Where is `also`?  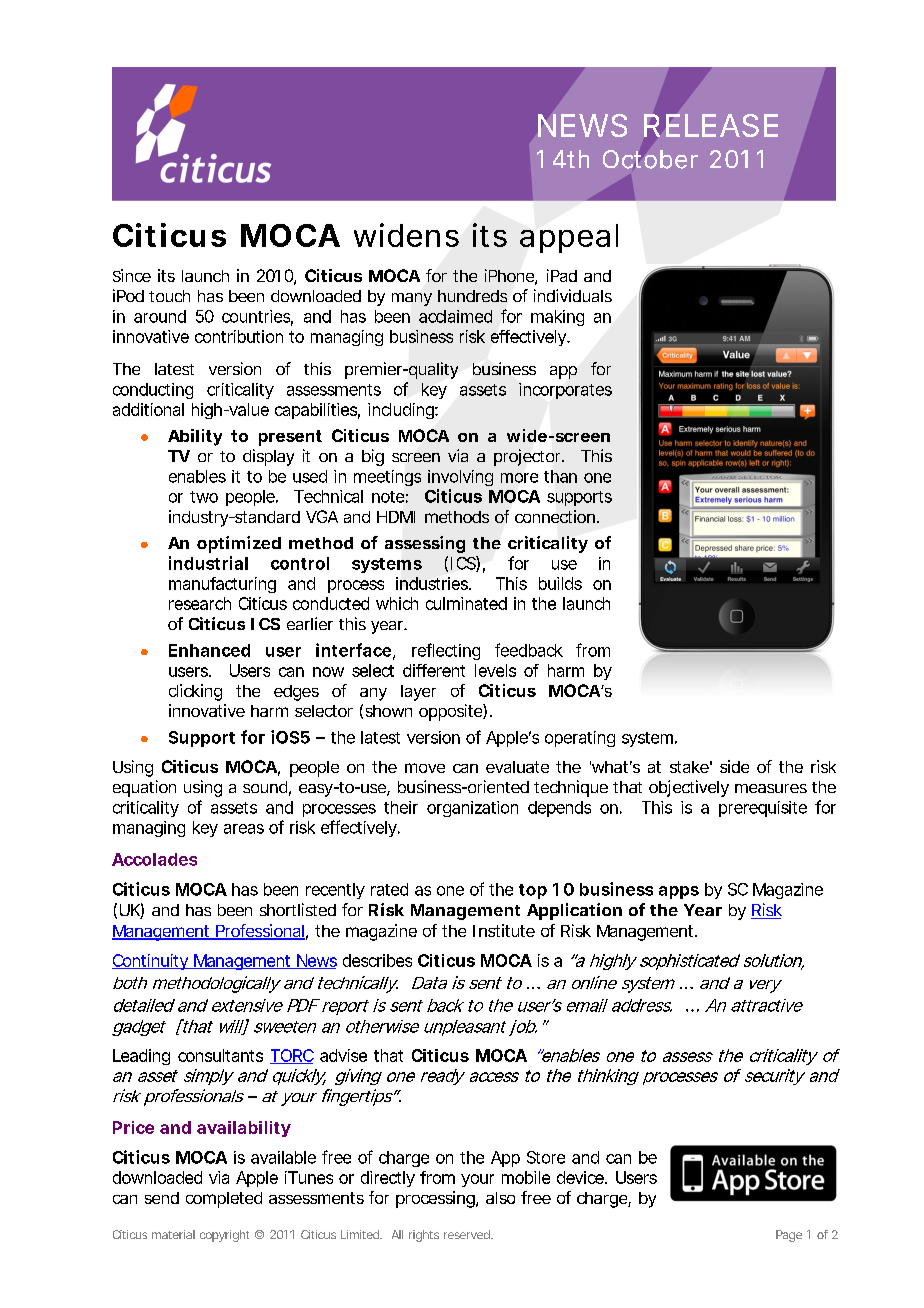
also is located at coordinates (500, 1198).
